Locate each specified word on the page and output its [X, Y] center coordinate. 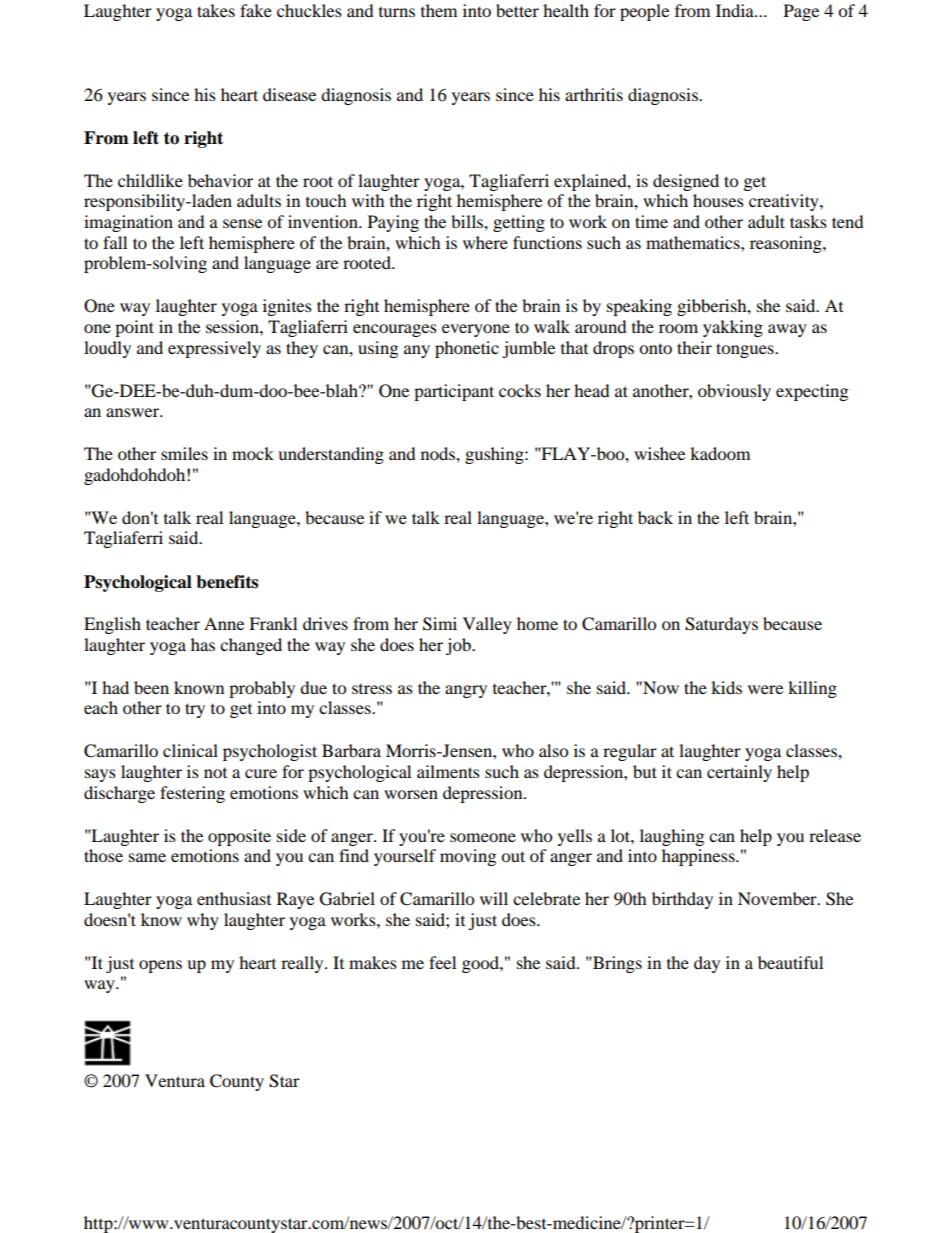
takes [216, 10]
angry [466, 691]
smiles [184, 453]
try [195, 710]
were [765, 689]
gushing [495, 455]
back [655, 517]
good [481, 964]
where [485, 242]
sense [242, 223]
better [517, 10]
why [203, 921]
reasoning [787, 244]
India [736, 10]
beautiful [790, 962]
